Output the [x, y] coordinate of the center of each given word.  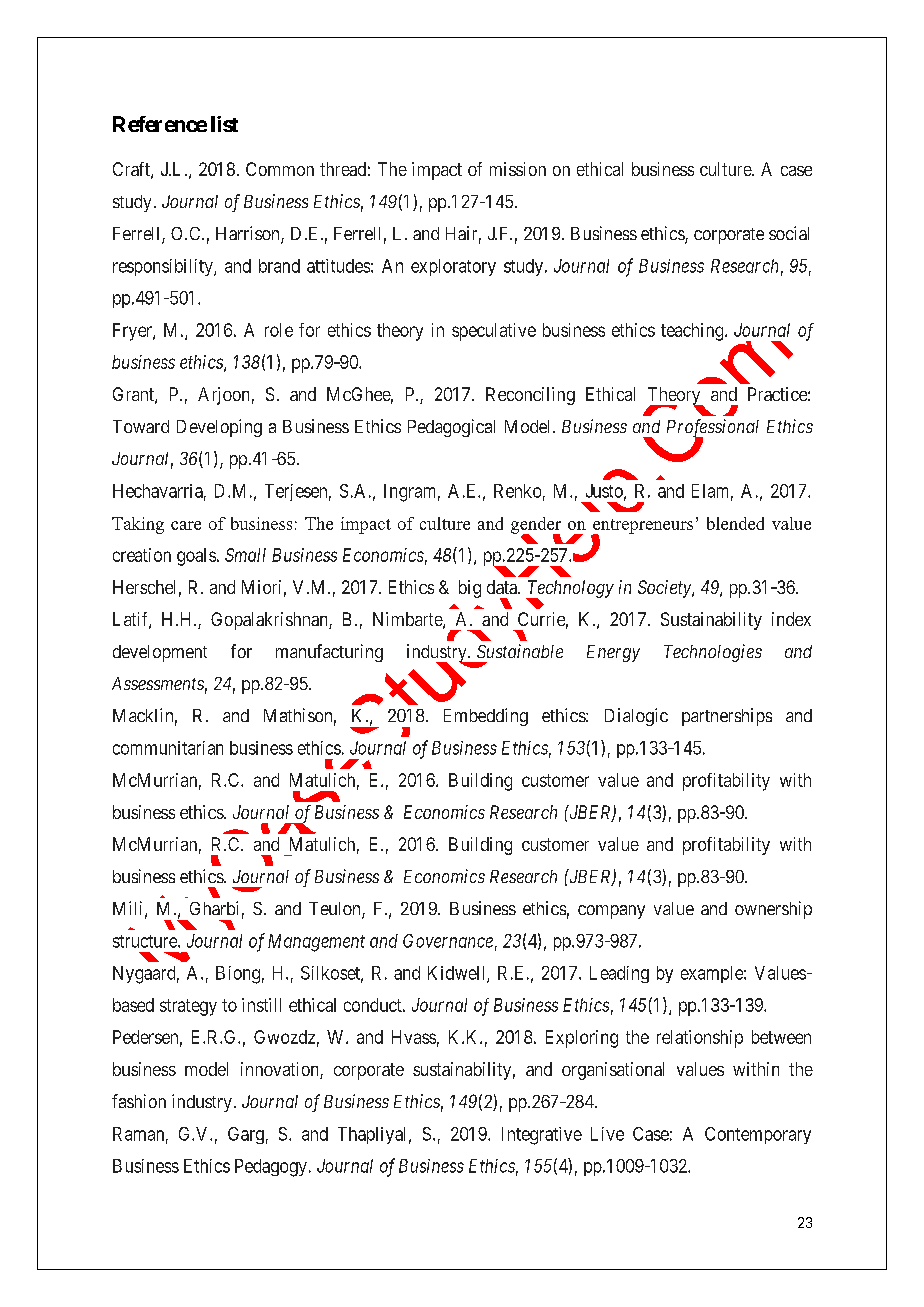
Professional [713, 429]
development [160, 653]
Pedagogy [271, 1168]
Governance [448, 941]
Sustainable [520, 651]
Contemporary [758, 1135]
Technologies [713, 653]
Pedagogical [451, 428]
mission [518, 169]
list [224, 124]
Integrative [542, 1136]
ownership [773, 910]
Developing [219, 428]
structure [146, 941]
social [789, 233]
